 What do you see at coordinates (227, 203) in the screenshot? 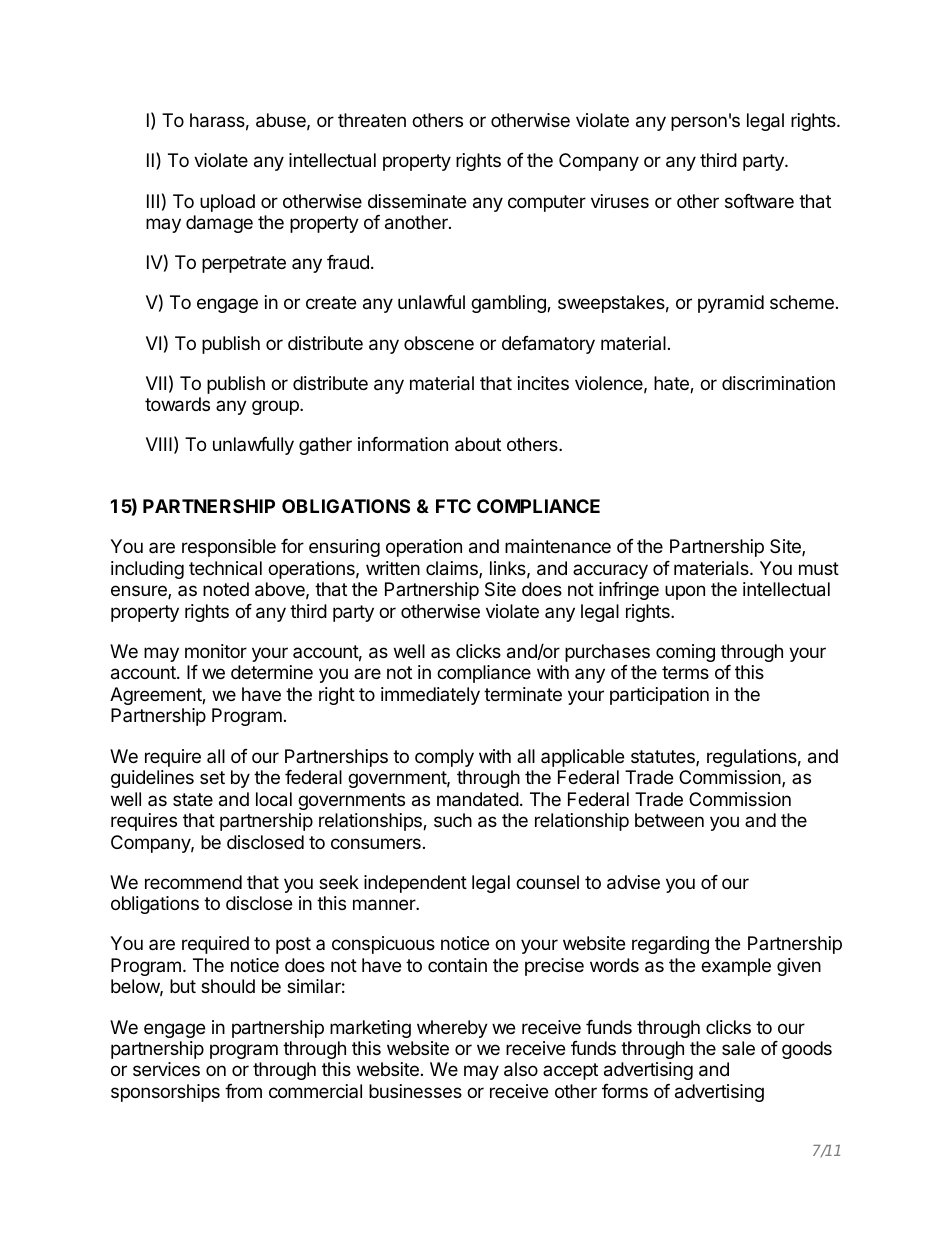
I see `upload` at bounding box center [227, 203].
